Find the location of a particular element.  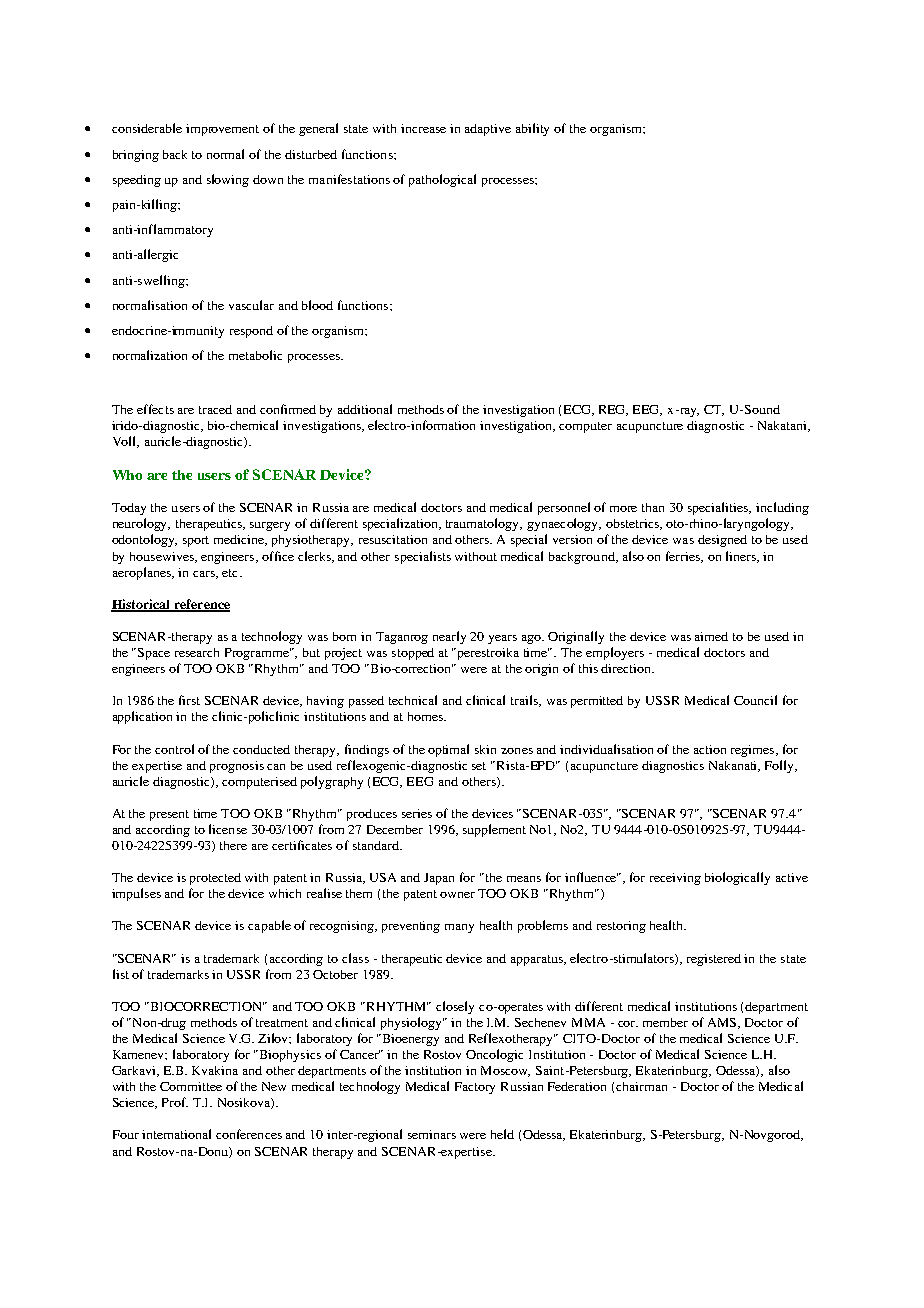

pathological is located at coordinates (442, 180).
